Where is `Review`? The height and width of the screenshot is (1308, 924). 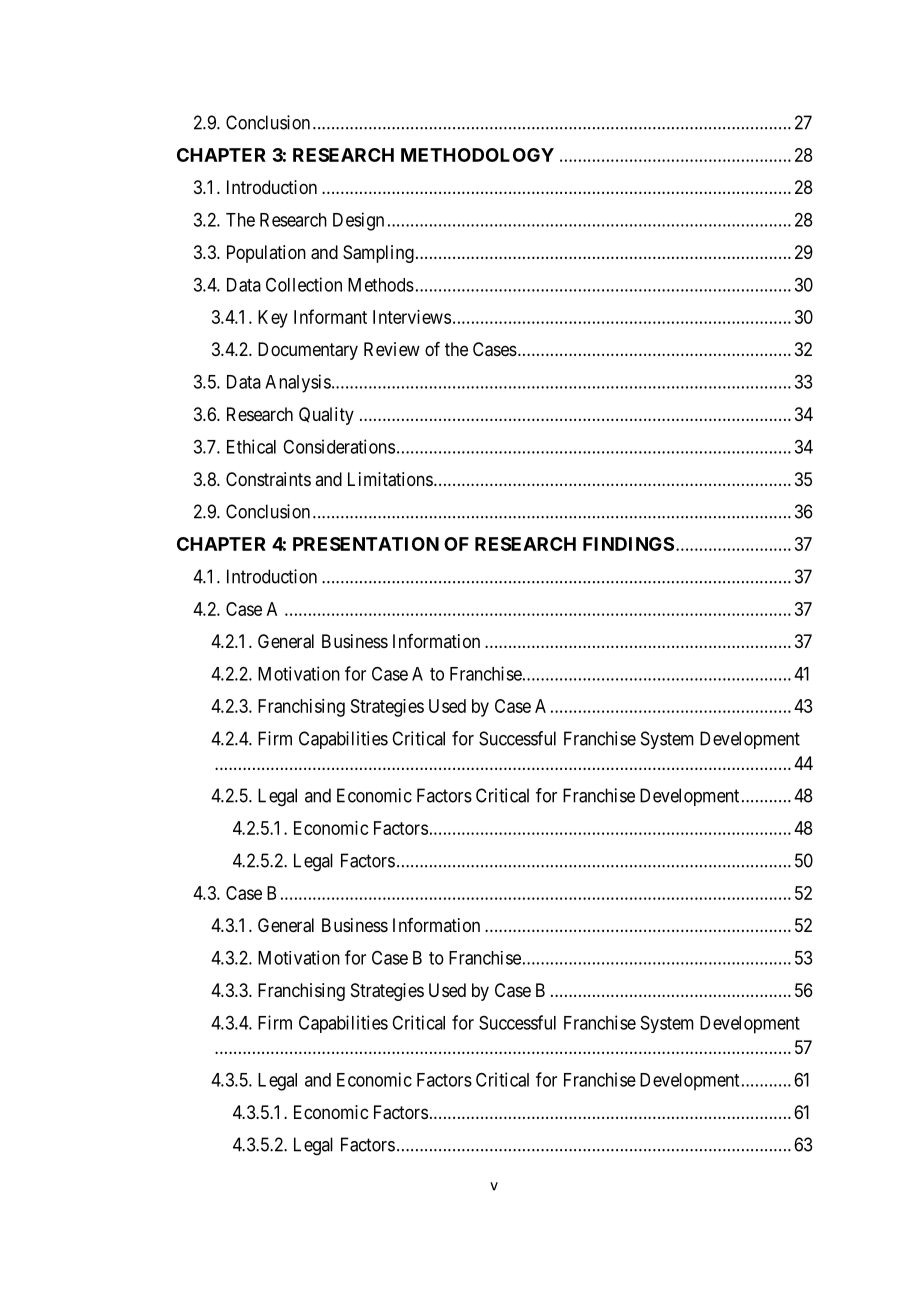
Review is located at coordinates (392, 349).
